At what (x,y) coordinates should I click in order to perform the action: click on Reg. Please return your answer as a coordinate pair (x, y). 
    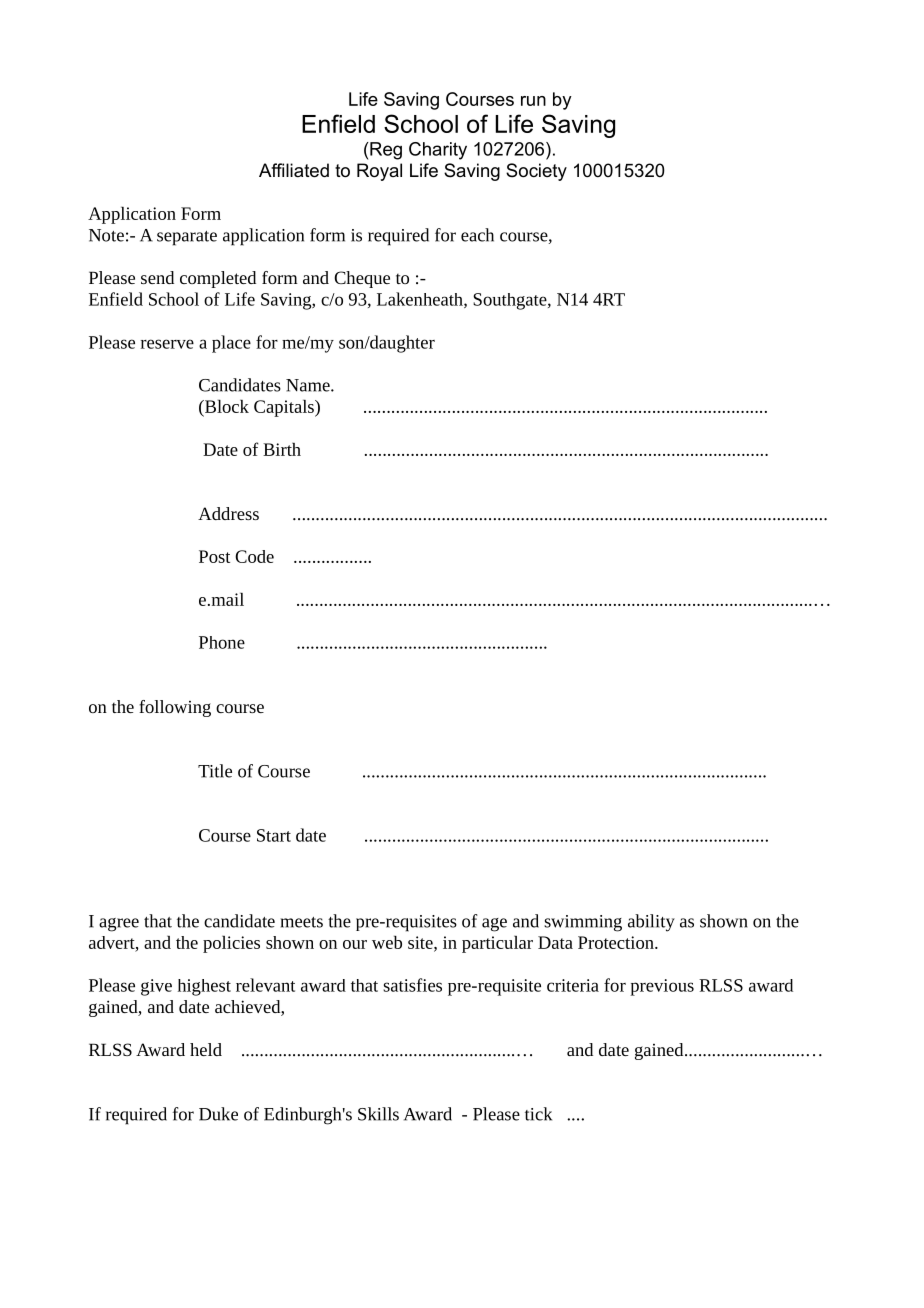
    Looking at the image, I should click on (385, 151).
